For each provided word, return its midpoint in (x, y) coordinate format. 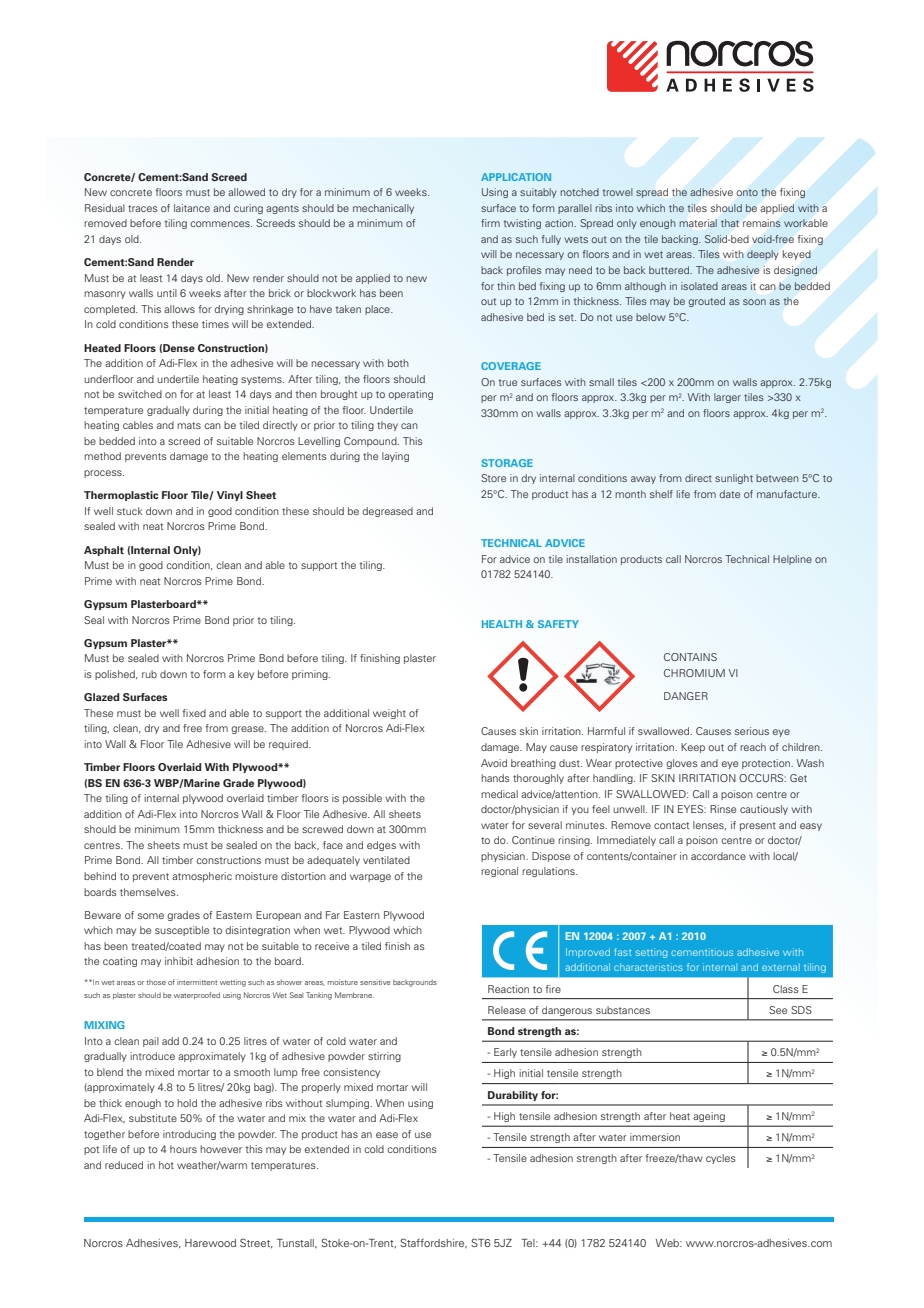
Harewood (210, 1243)
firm (490, 223)
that (730, 223)
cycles (721, 1159)
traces (143, 208)
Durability (513, 1096)
